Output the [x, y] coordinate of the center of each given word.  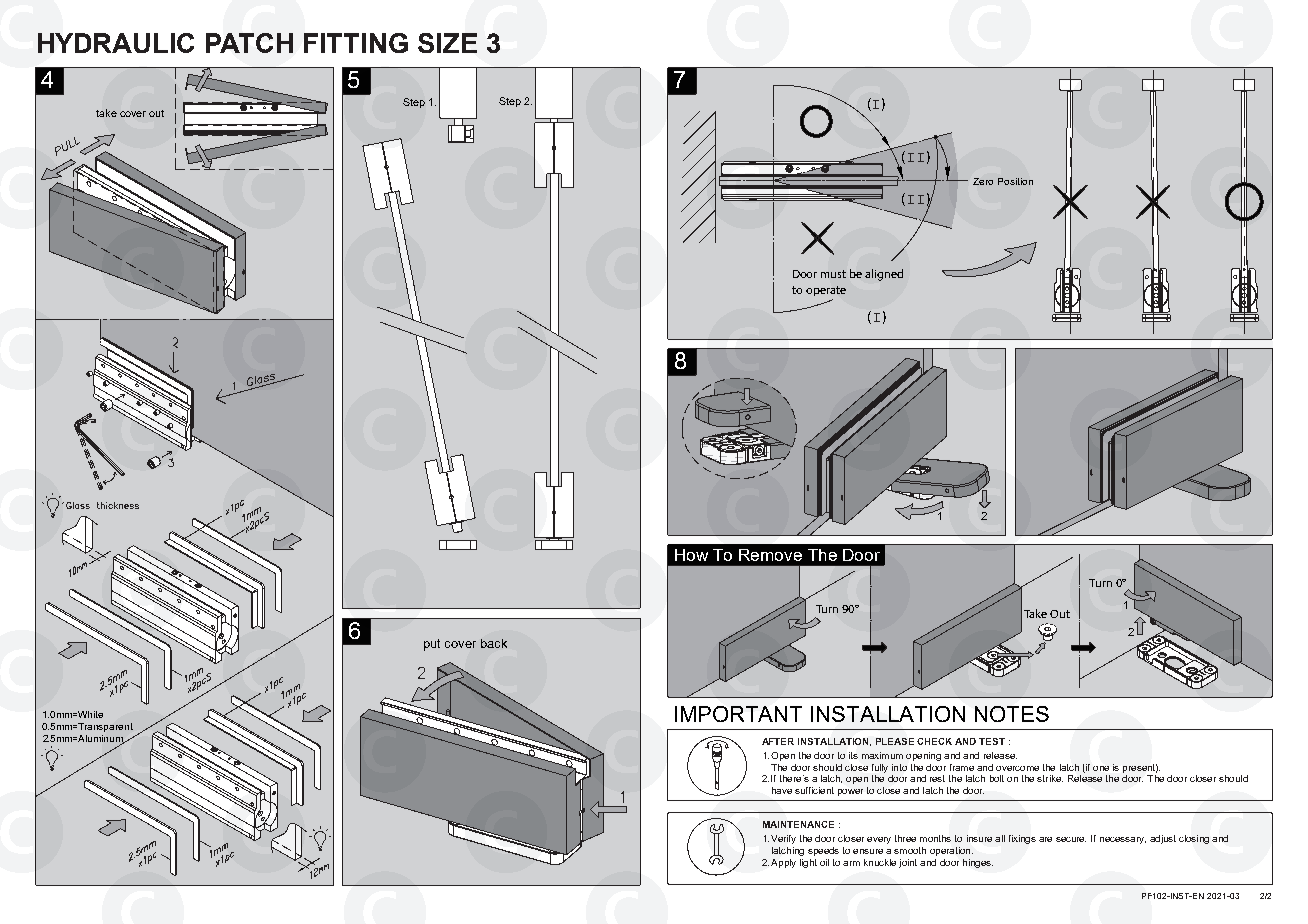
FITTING [356, 43]
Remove [770, 555]
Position [1015, 181]
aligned [884, 275]
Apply [783, 863]
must [833, 274]
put [432, 645]
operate [826, 291]
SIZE [447, 43]
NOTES [1012, 714]
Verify [783, 839]
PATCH [249, 43]
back [494, 643]
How [691, 555]
